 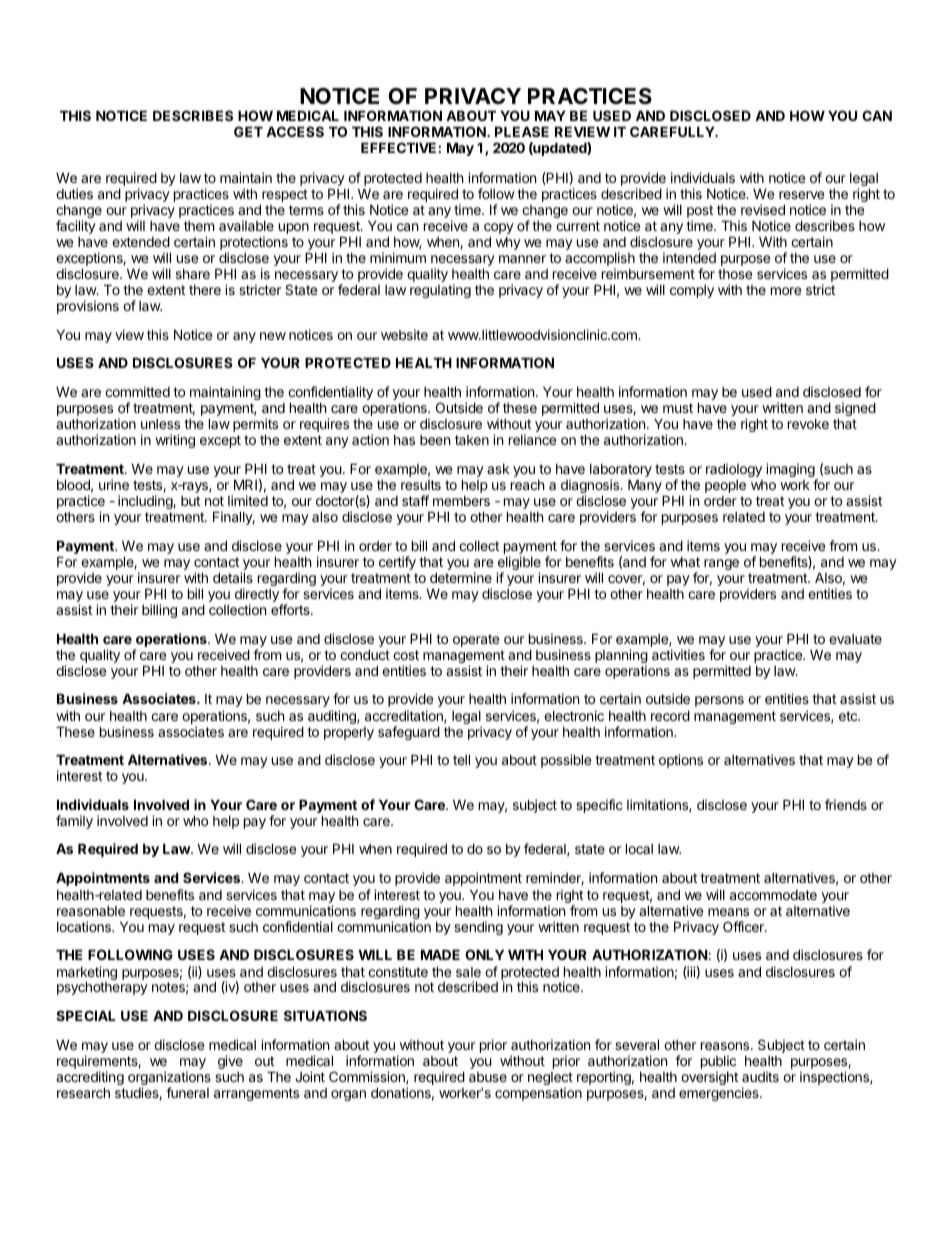 I want to click on committed, so click(x=137, y=391).
